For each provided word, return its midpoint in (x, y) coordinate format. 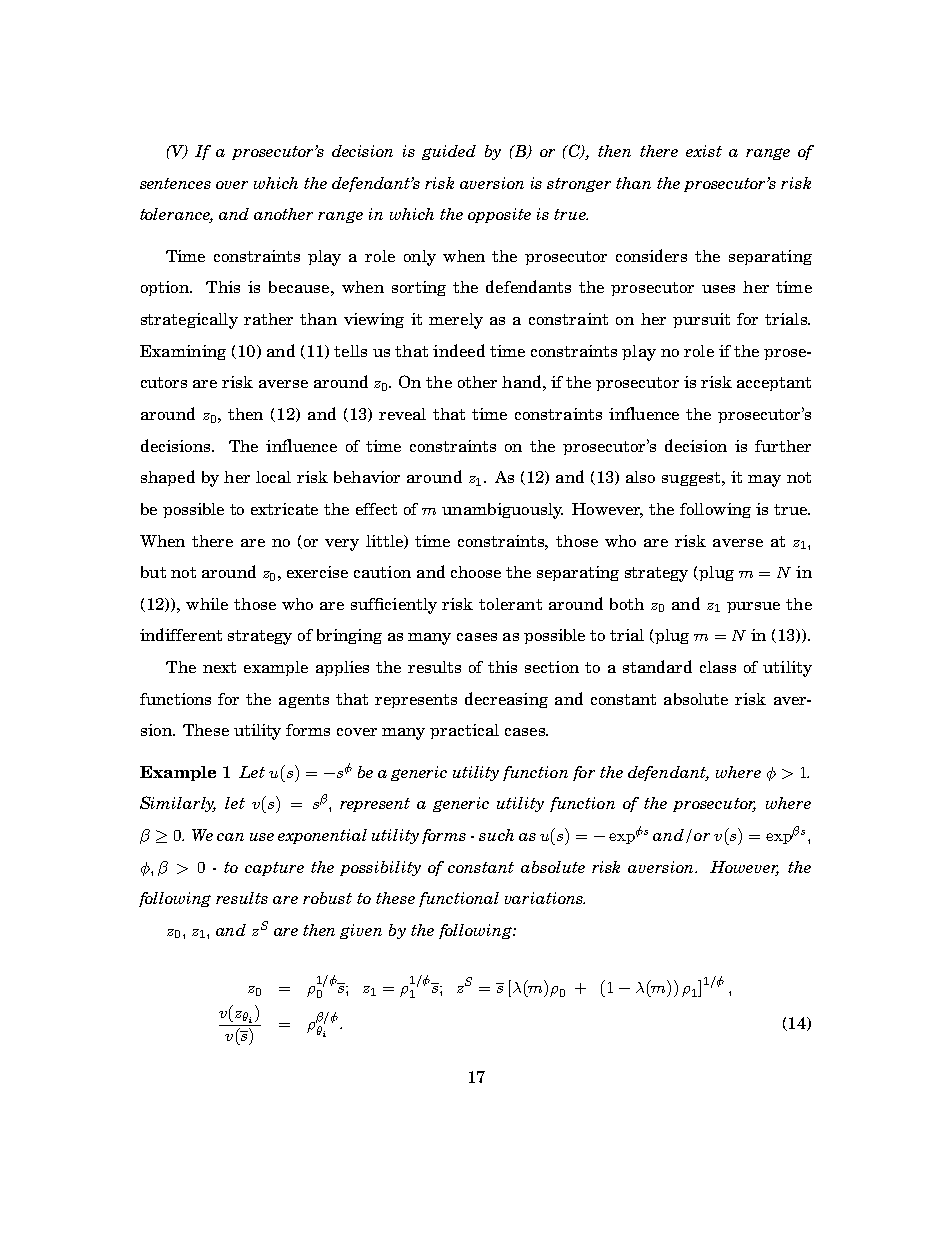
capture (274, 869)
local (273, 477)
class (718, 667)
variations (545, 898)
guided (449, 152)
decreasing (506, 700)
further (783, 446)
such (496, 835)
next (219, 667)
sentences (175, 183)
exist (704, 151)
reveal (402, 414)
